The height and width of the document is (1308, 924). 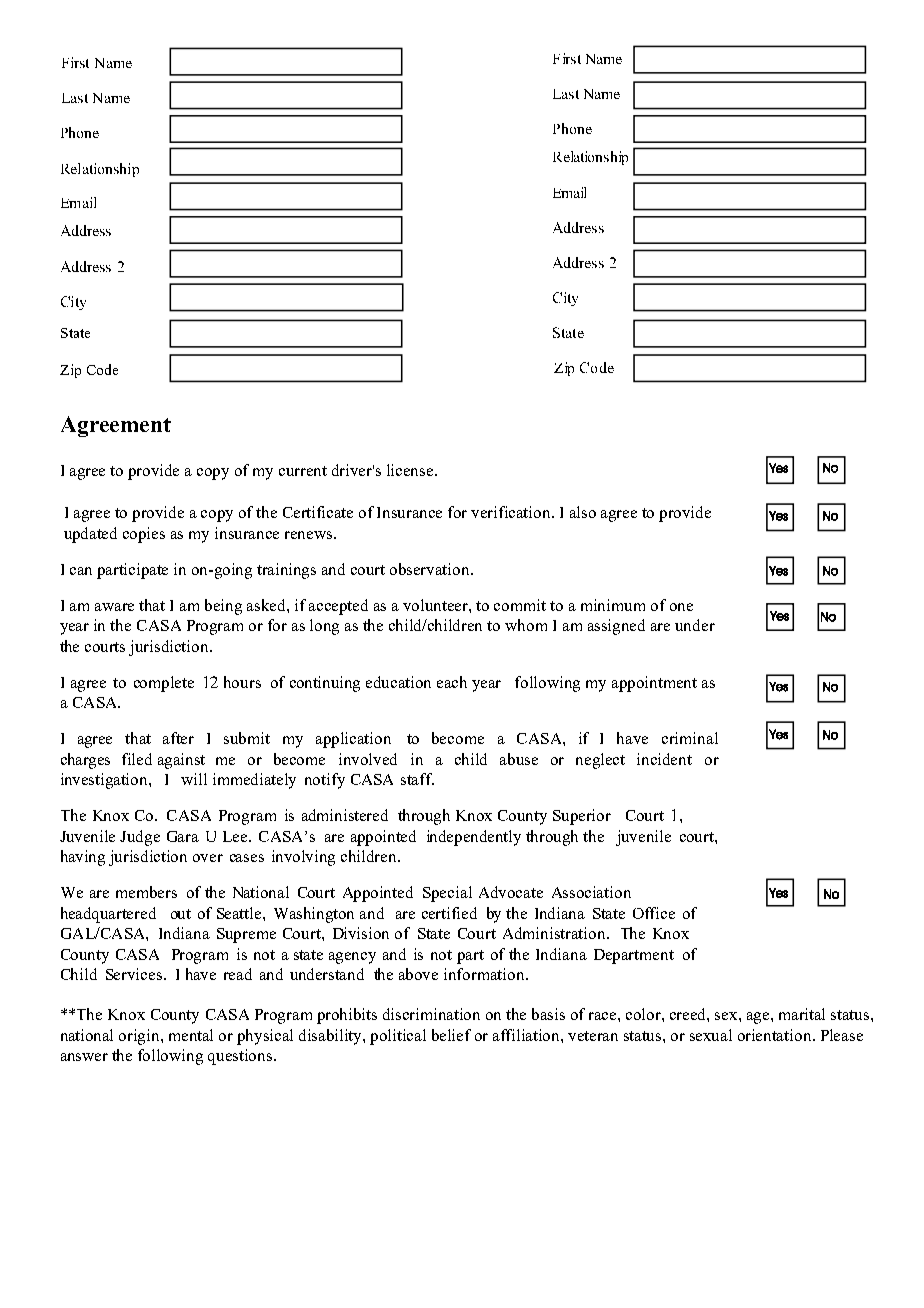 What do you see at coordinates (583, 512) in the document?
I see `also` at bounding box center [583, 512].
